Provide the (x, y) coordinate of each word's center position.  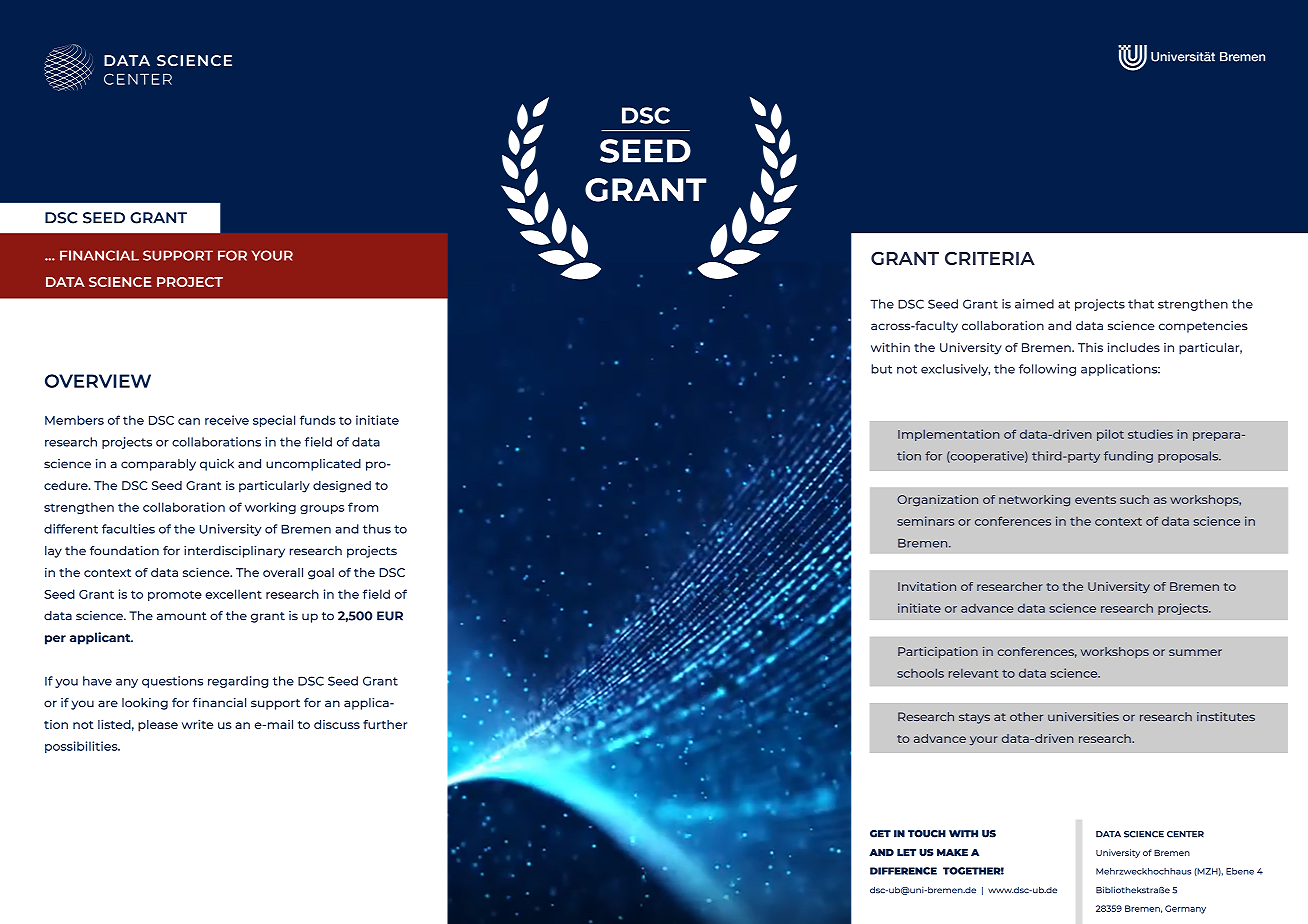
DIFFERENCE (903, 871)
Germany (1185, 909)
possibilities (82, 747)
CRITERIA (990, 258)
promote (175, 595)
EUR (390, 616)
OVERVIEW (98, 381)
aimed (1034, 304)
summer (1195, 652)
